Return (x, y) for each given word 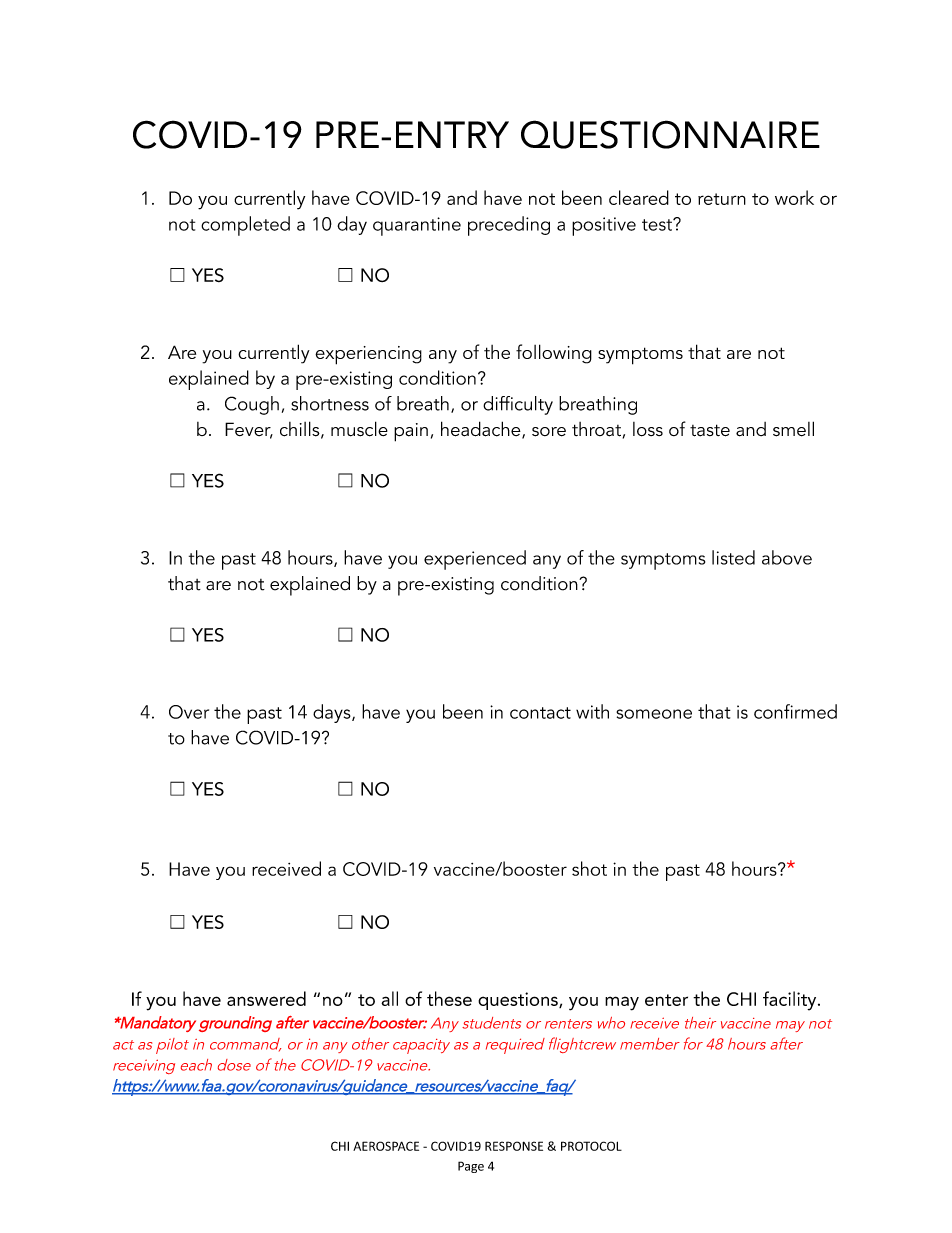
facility (791, 1001)
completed (245, 226)
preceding (509, 226)
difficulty (518, 405)
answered (266, 998)
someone (654, 714)
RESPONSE (514, 1146)
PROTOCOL (591, 1146)
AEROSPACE (386, 1146)
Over (189, 712)
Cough (252, 405)
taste (710, 430)
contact (540, 713)
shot (589, 868)
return (722, 199)
